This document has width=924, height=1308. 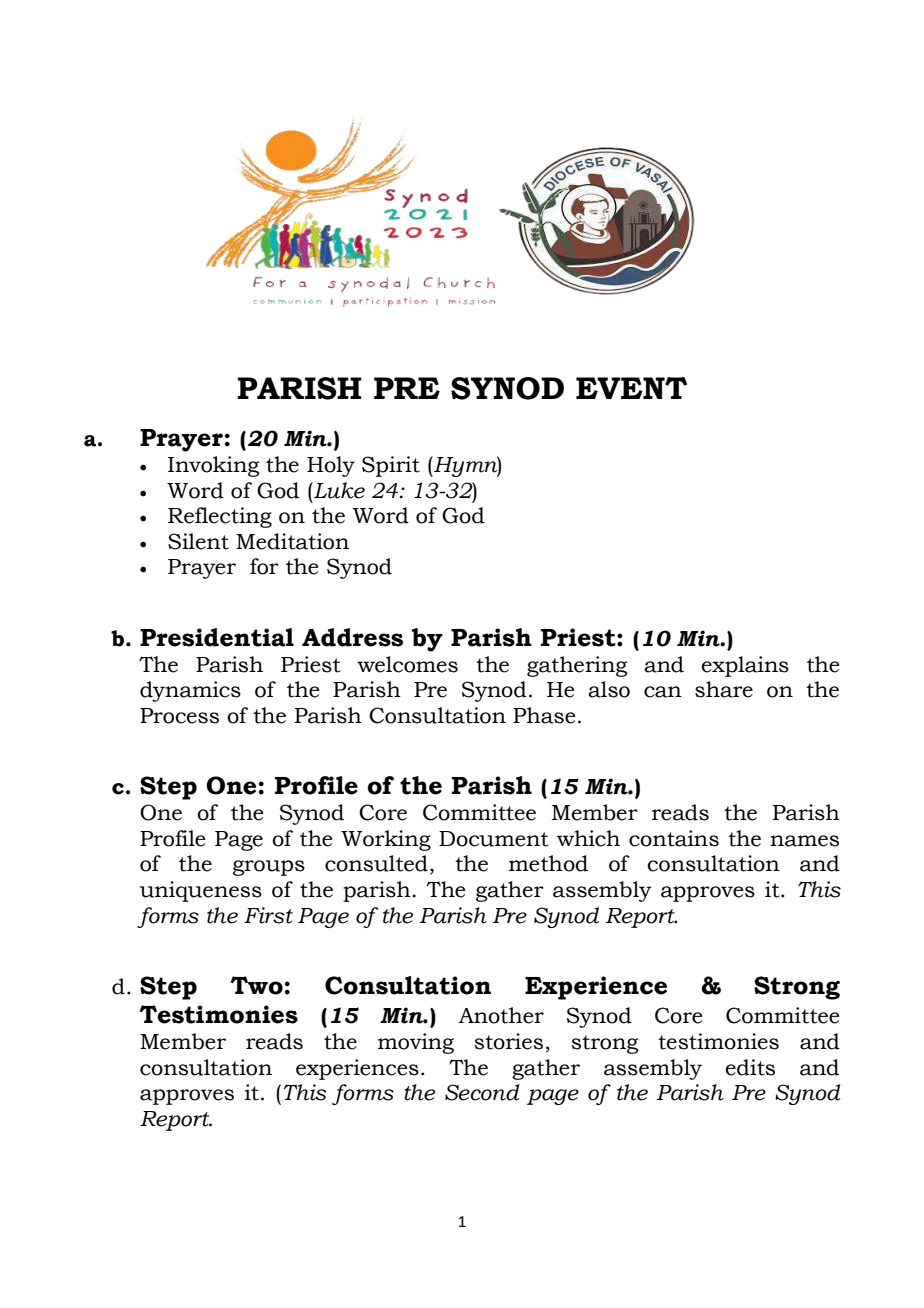 What do you see at coordinates (256, 985) in the document?
I see `Two` at bounding box center [256, 985].
